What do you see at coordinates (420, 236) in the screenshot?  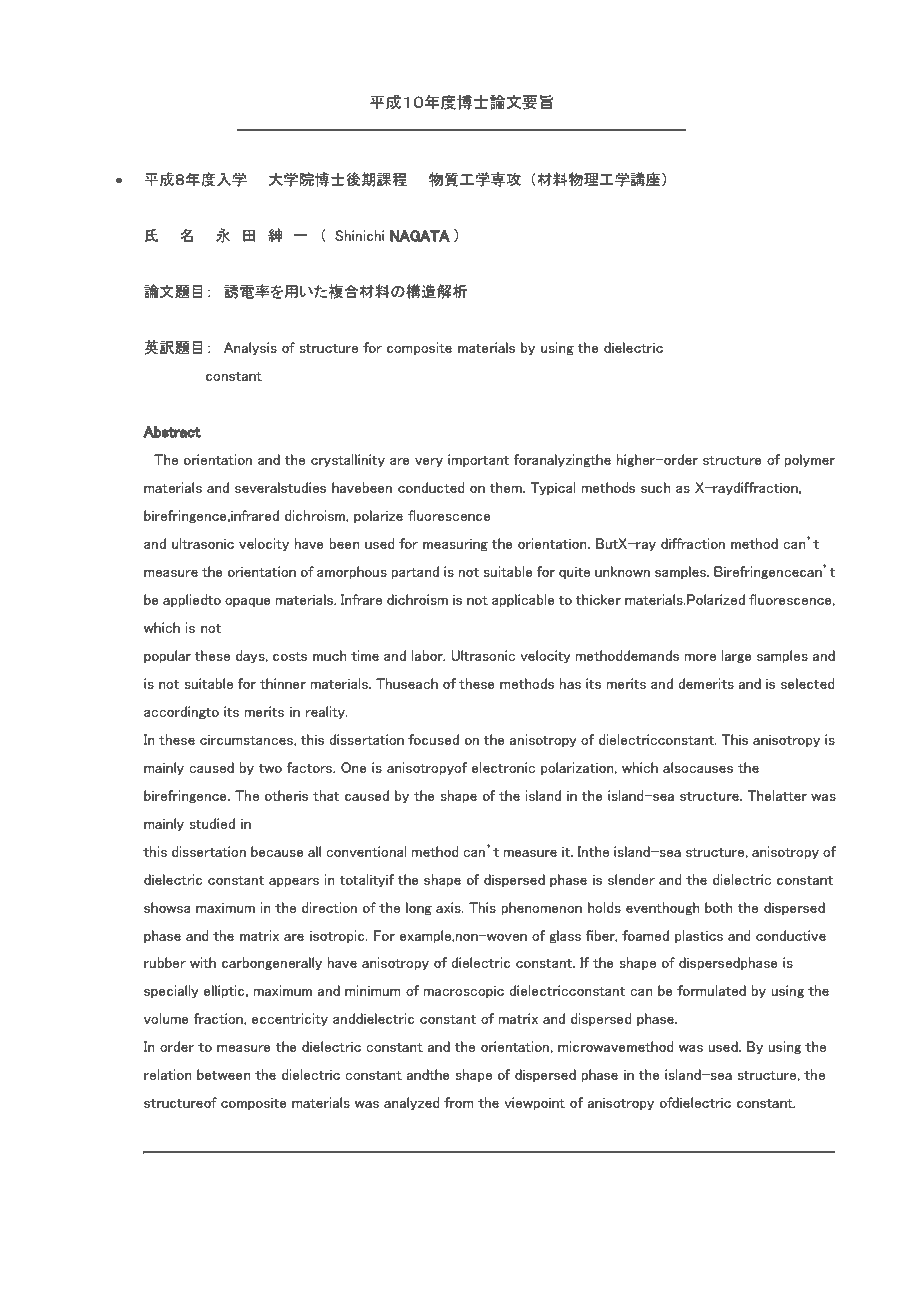 I see `NAGATA` at bounding box center [420, 236].
